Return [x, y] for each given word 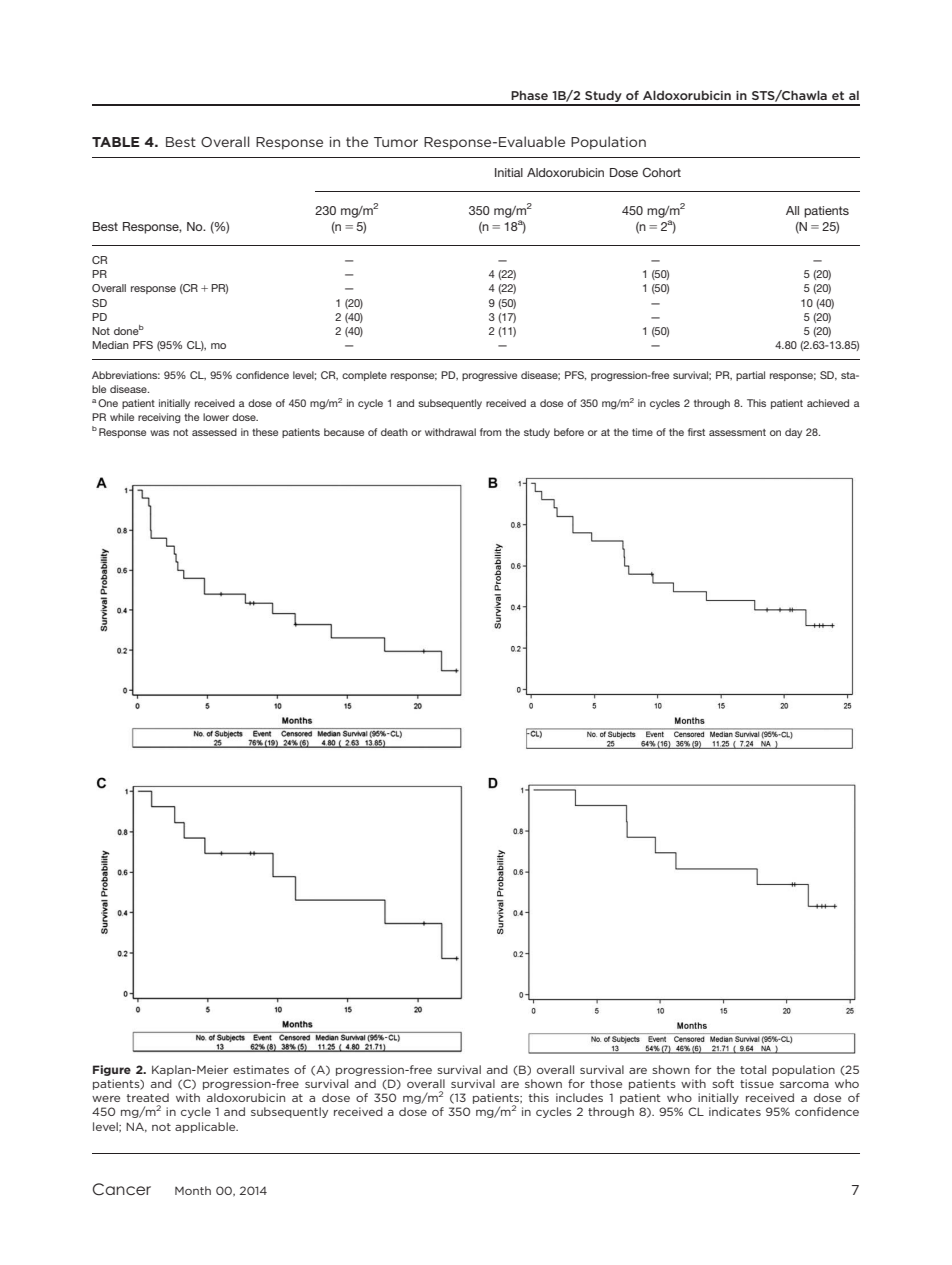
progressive [489, 376]
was [159, 433]
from [490, 432]
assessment [737, 432]
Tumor [396, 142]
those [606, 1083]
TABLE [116, 142]
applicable [206, 1127]
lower [216, 417]
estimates [261, 1069]
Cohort [661, 172]
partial [750, 376]
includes [579, 1097]
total [753, 1069]
